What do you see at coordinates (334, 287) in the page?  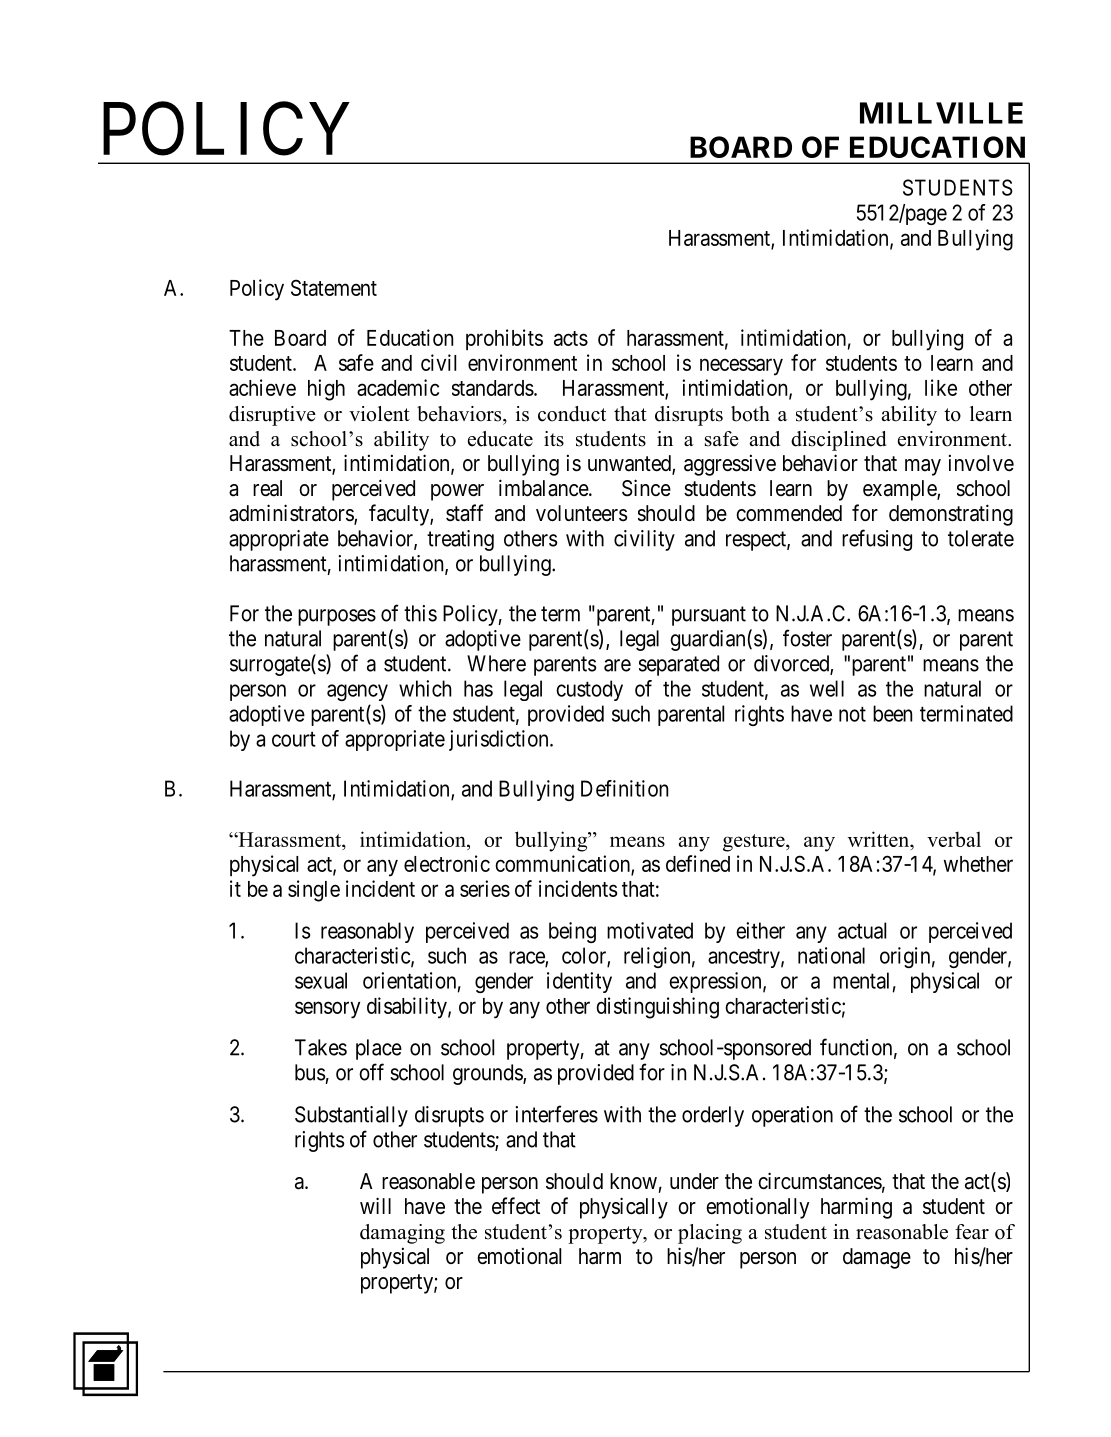 I see `Statement` at bounding box center [334, 287].
